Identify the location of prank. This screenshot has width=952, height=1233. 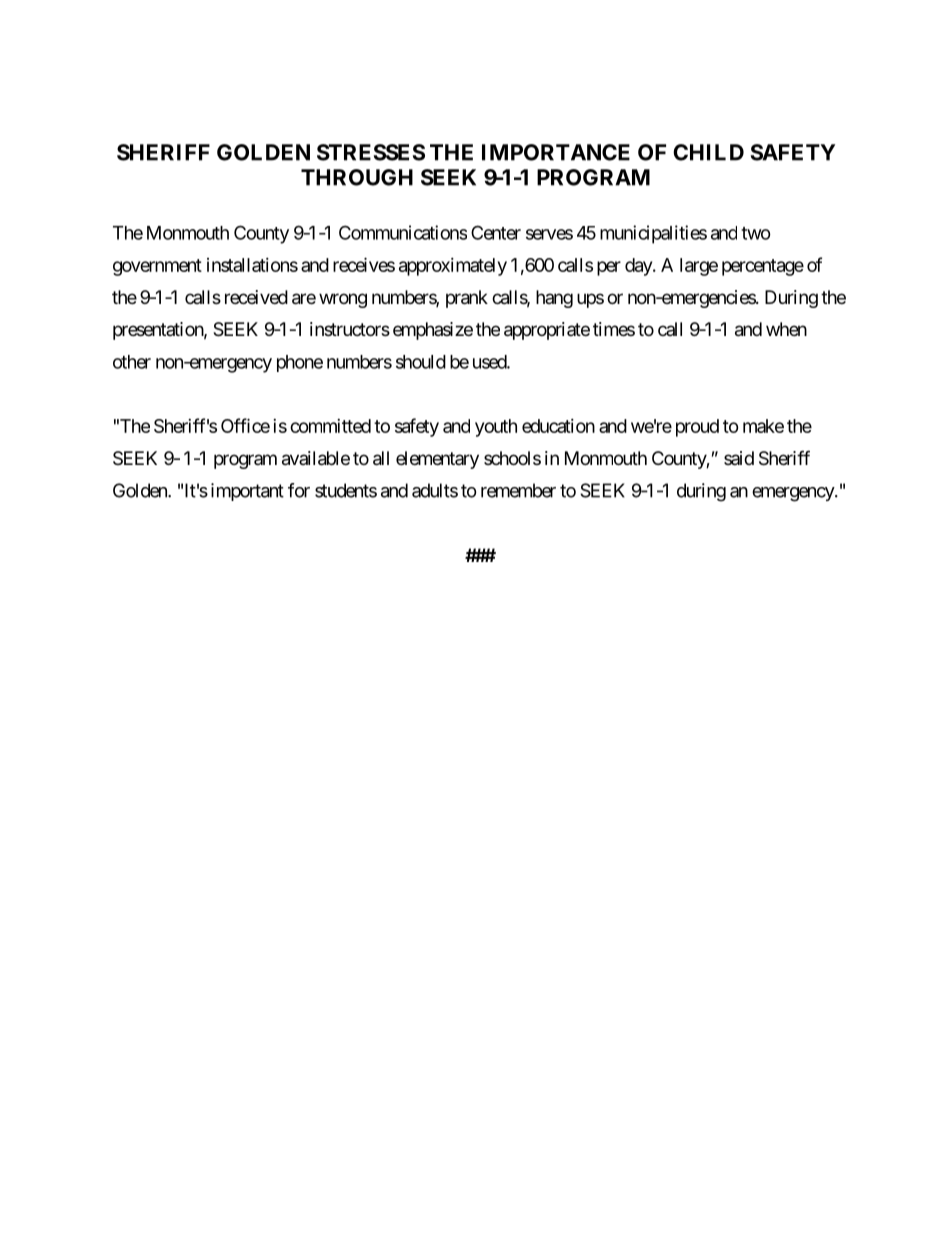
(467, 299).
